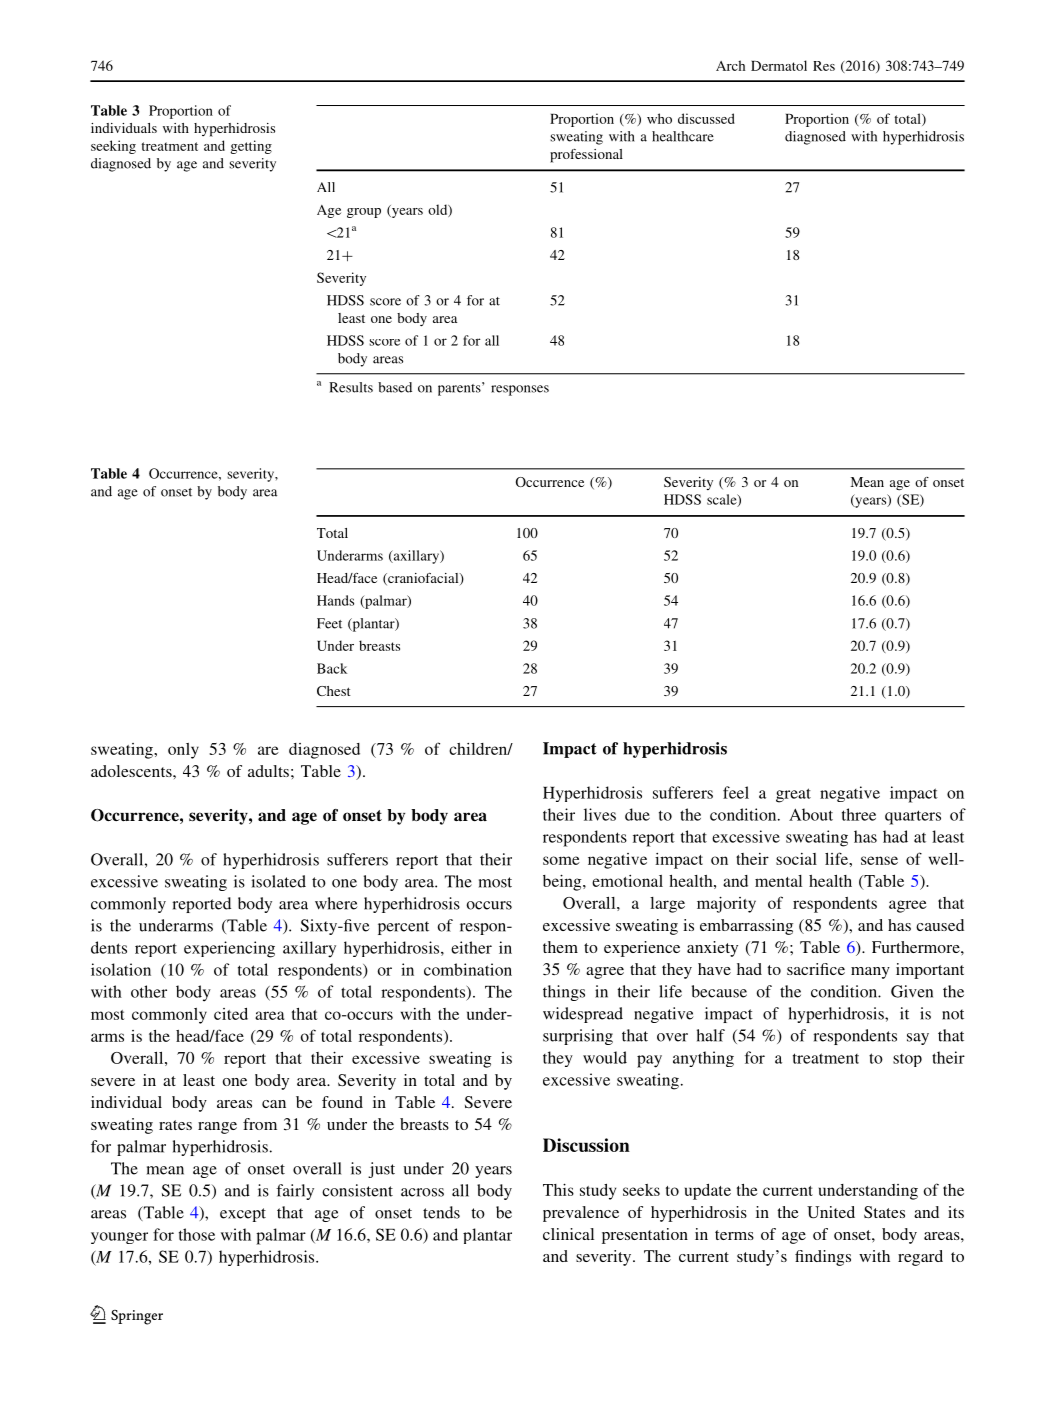 The height and width of the screenshot is (1402, 1055). I want to click on Dermatol, so click(779, 65).
